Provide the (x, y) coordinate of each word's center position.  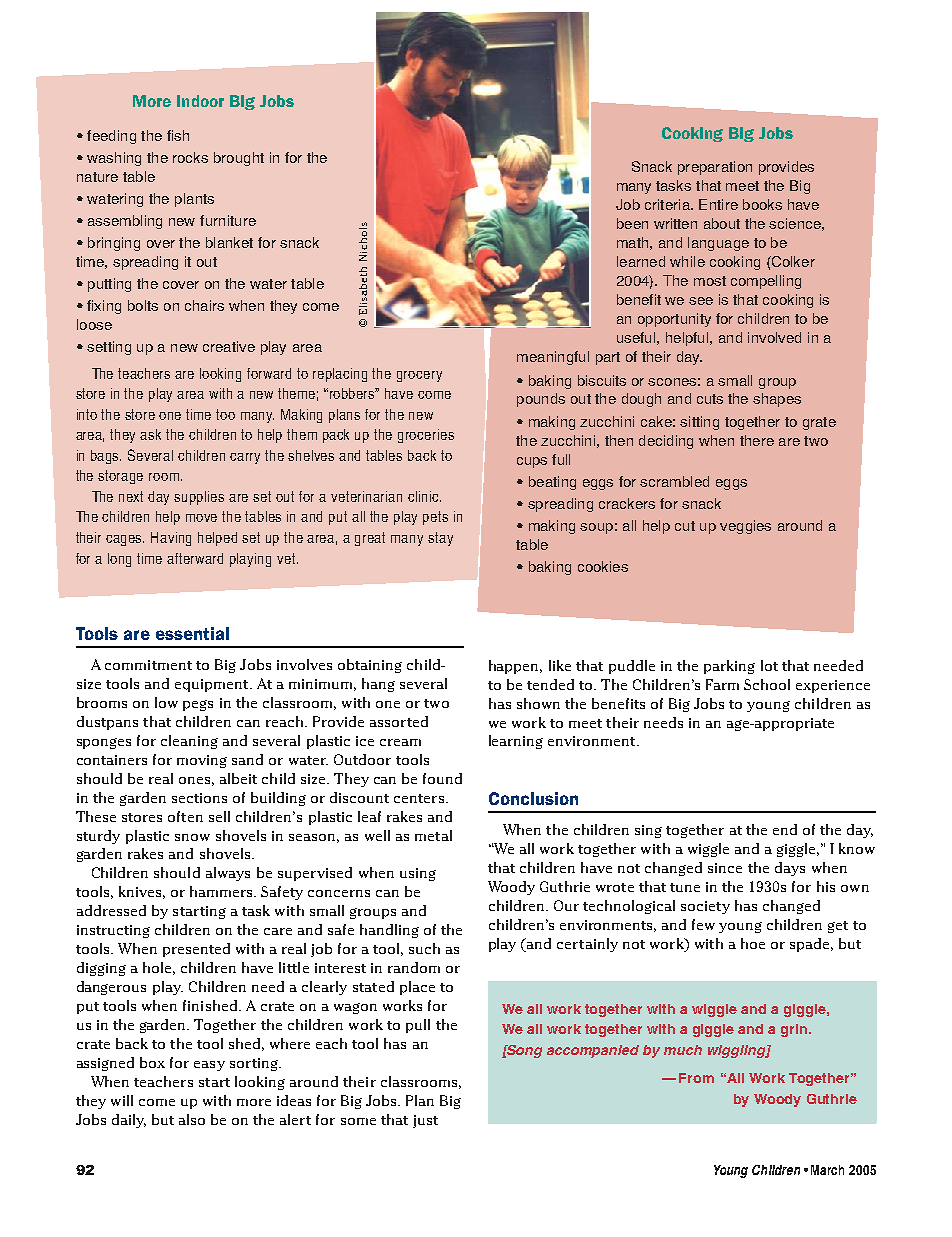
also (192, 1119)
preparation (715, 168)
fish (178, 135)
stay (440, 539)
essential (192, 633)
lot (769, 665)
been (632, 223)
